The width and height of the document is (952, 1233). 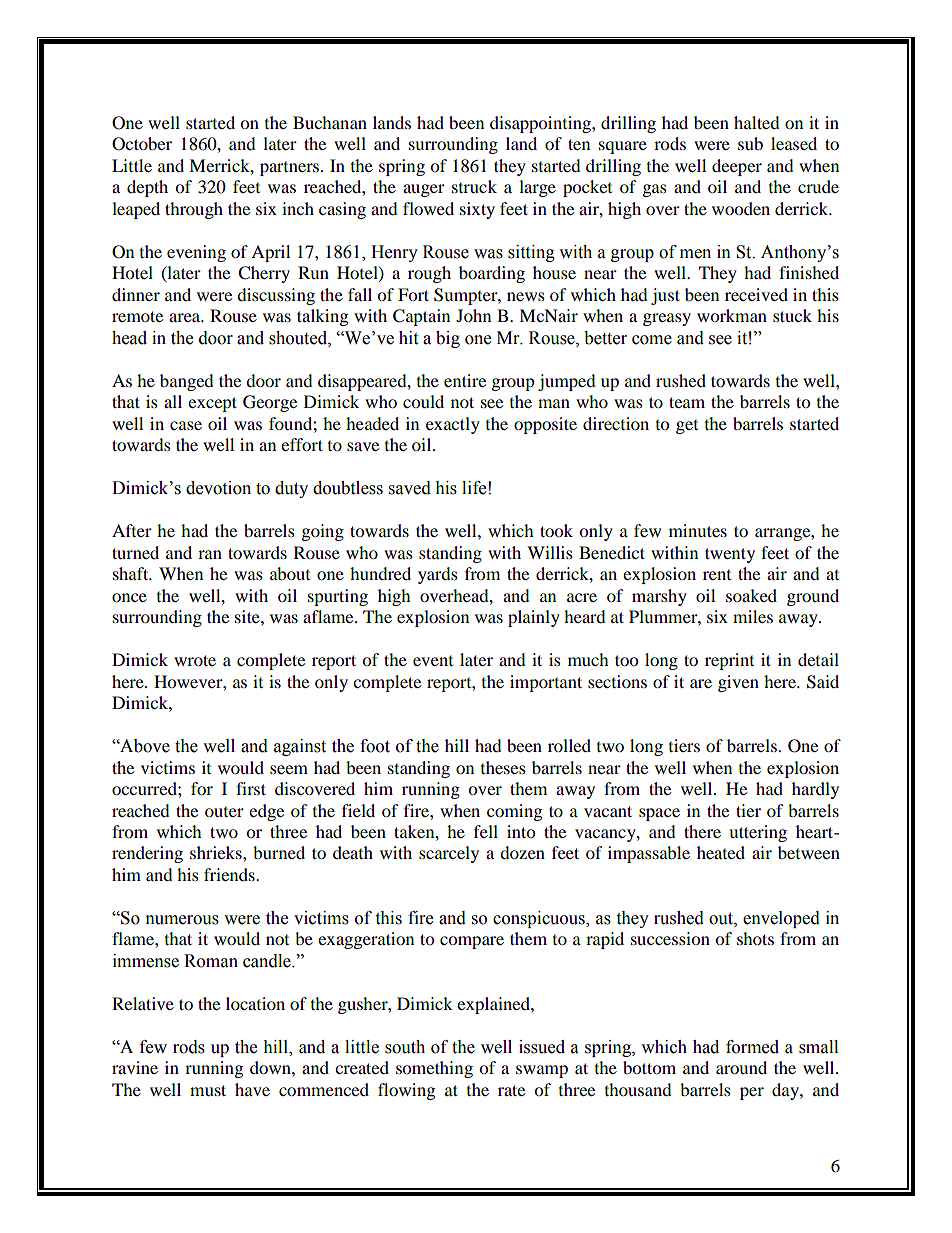 I want to click on October, so click(x=142, y=144).
